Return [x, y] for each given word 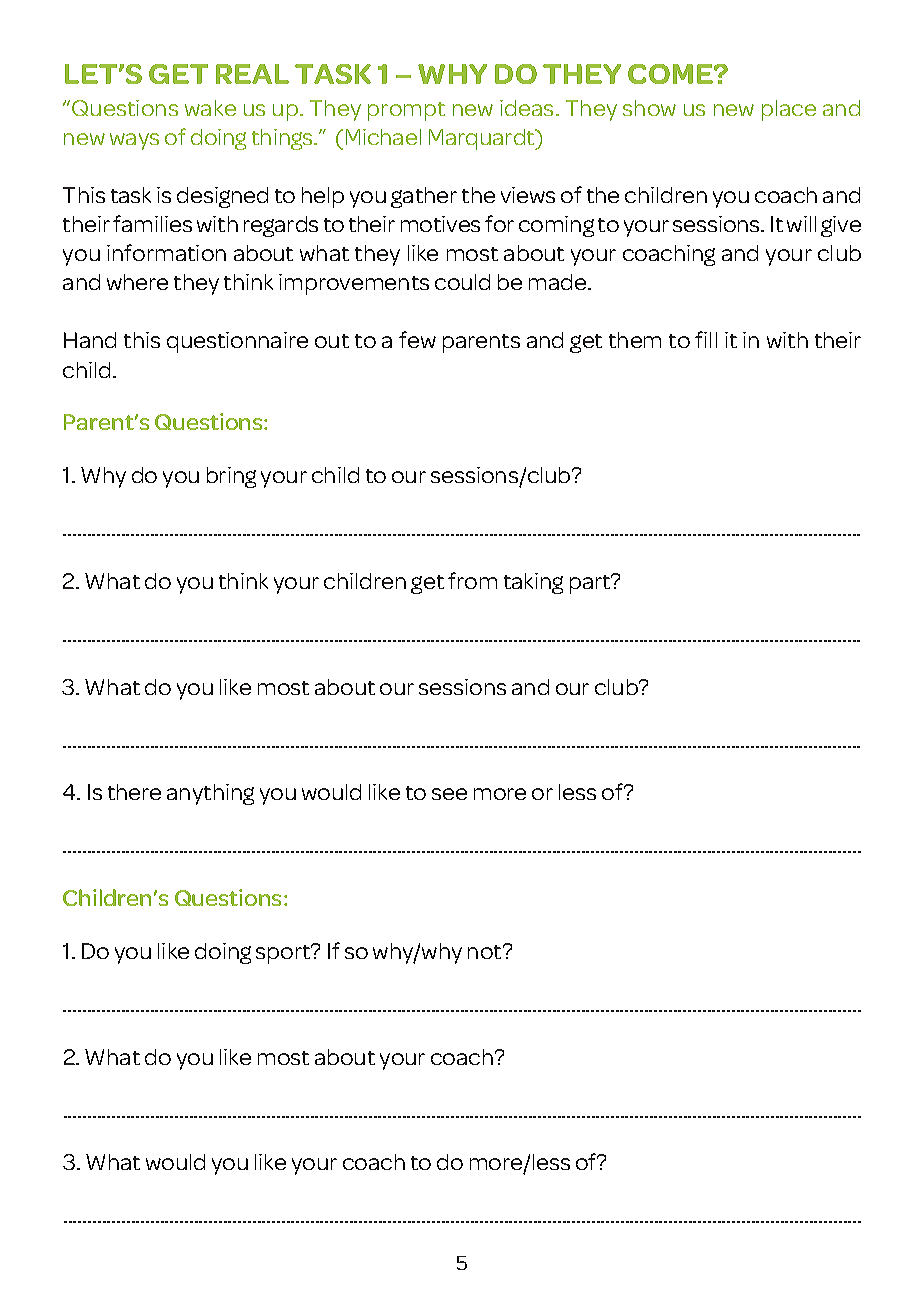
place [789, 110]
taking [533, 583]
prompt [406, 111]
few [417, 339]
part [591, 584]
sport [284, 954]
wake [210, 108]
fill [706, 339]
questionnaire [237, 342]
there [134, 792]
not [486, 952]
